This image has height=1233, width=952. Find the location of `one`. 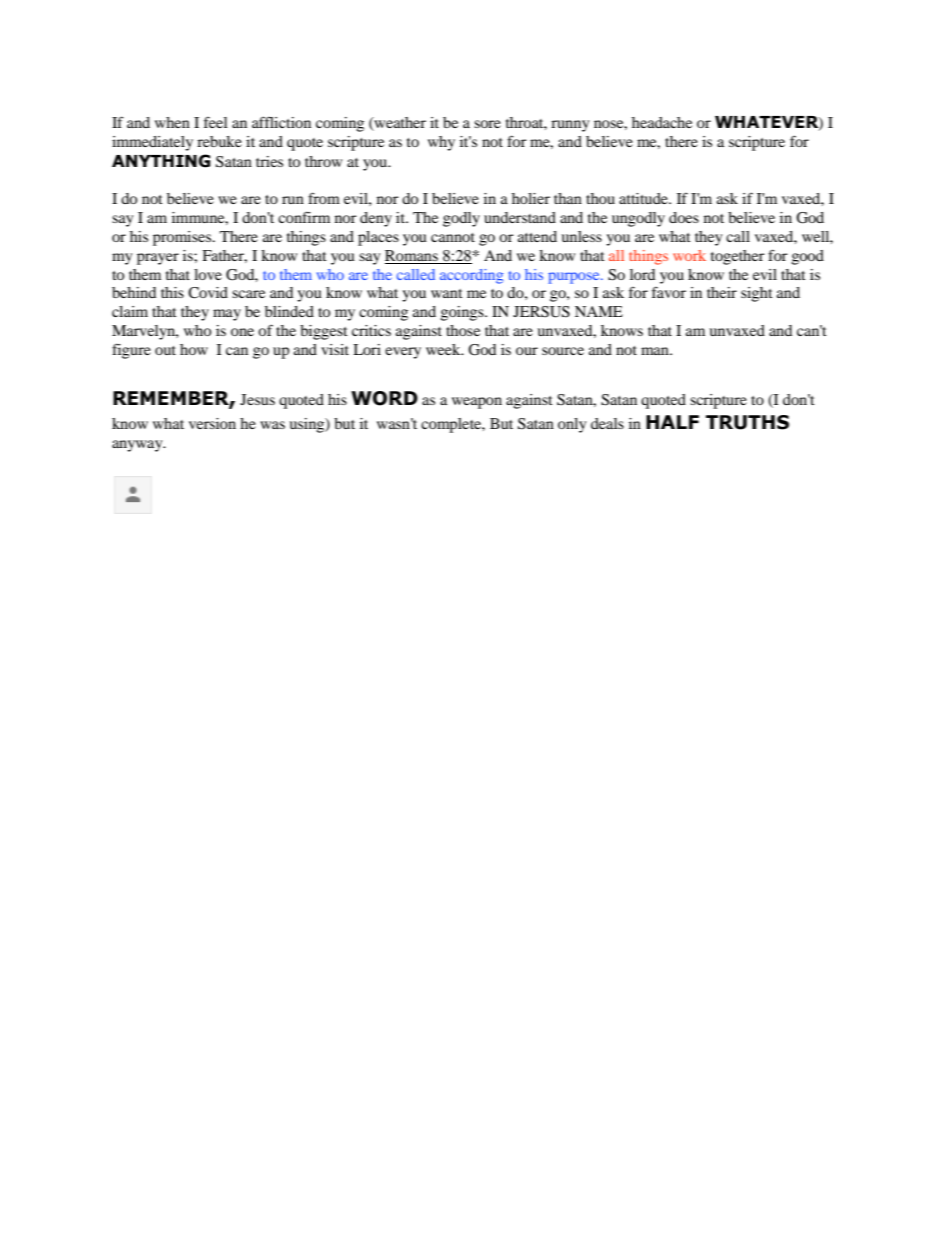

one is located at coordinates (242, 332).
